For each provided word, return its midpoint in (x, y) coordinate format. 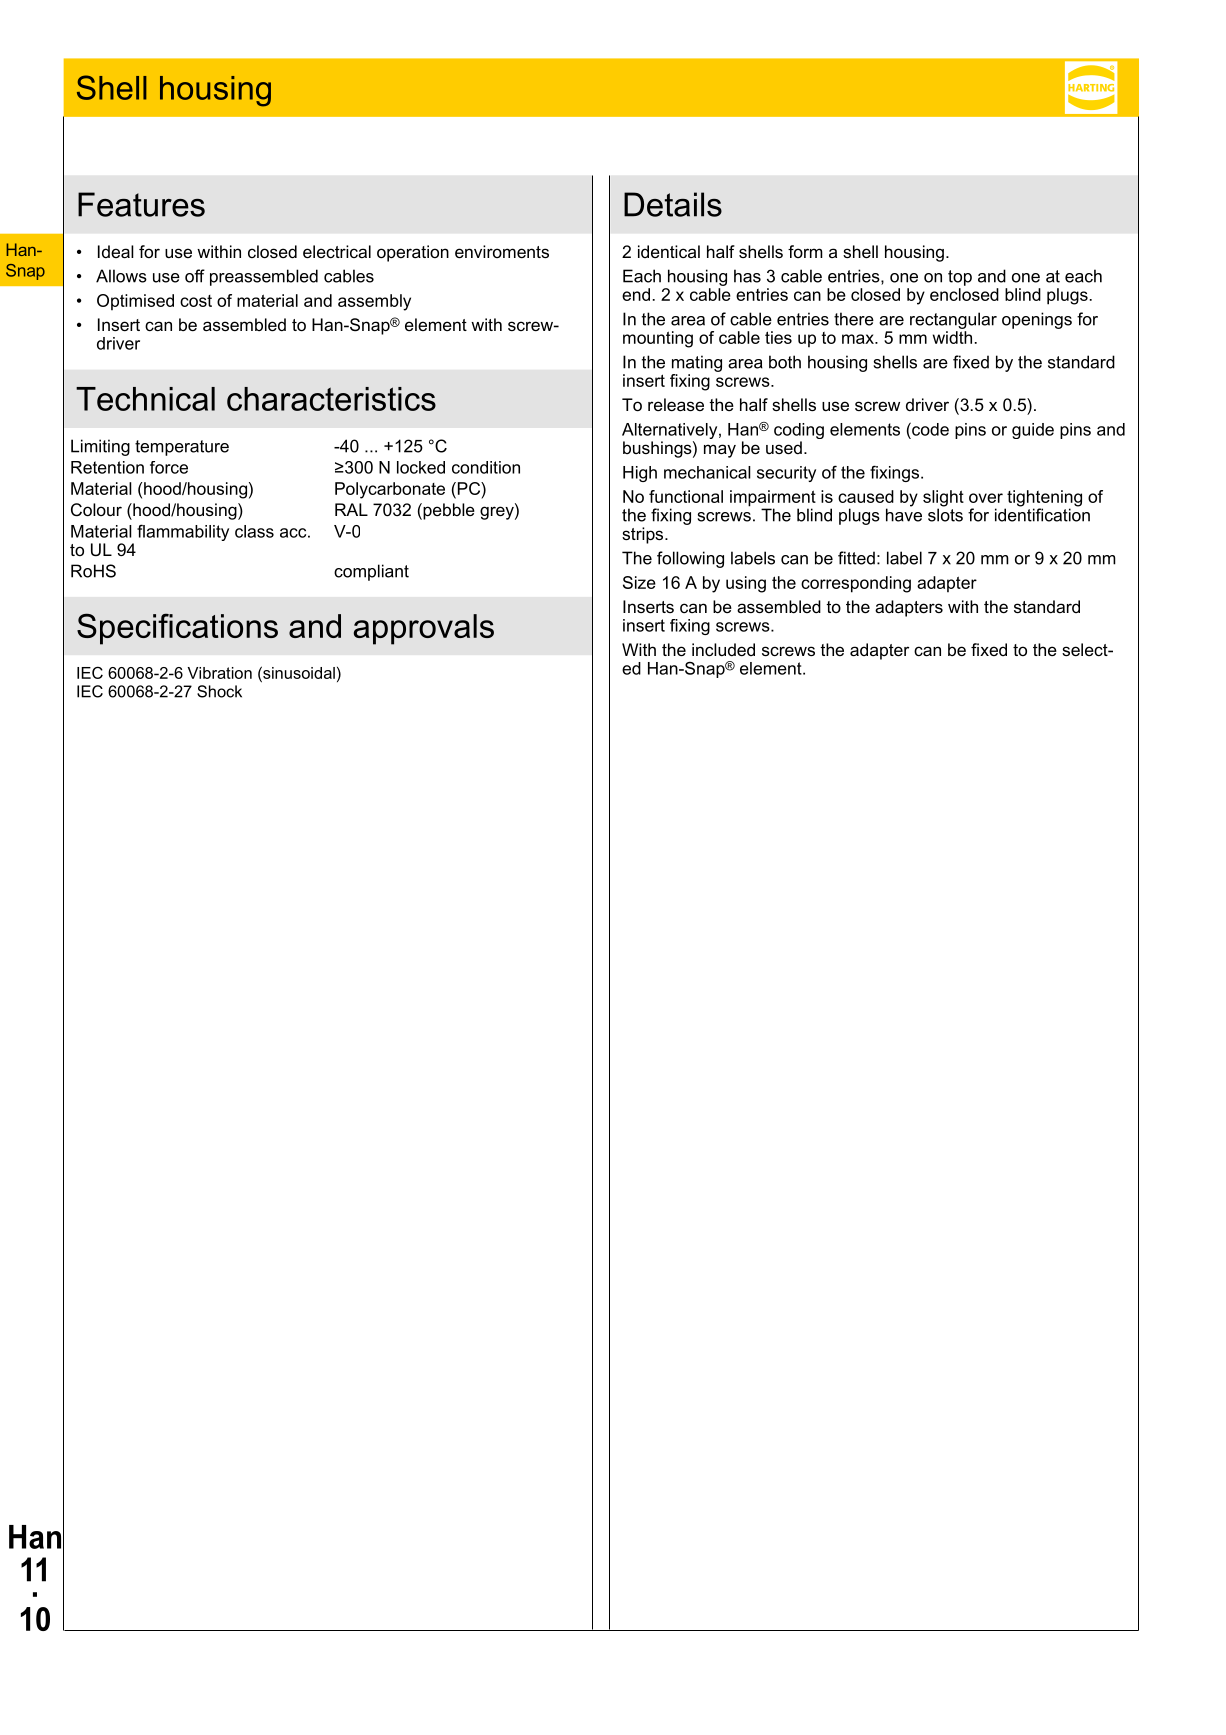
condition (486, 467)
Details (673, 204)
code (929, 429)
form (805, 251)
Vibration (219, 673)
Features (141, 204)
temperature (182, 448)
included (723, 649)
